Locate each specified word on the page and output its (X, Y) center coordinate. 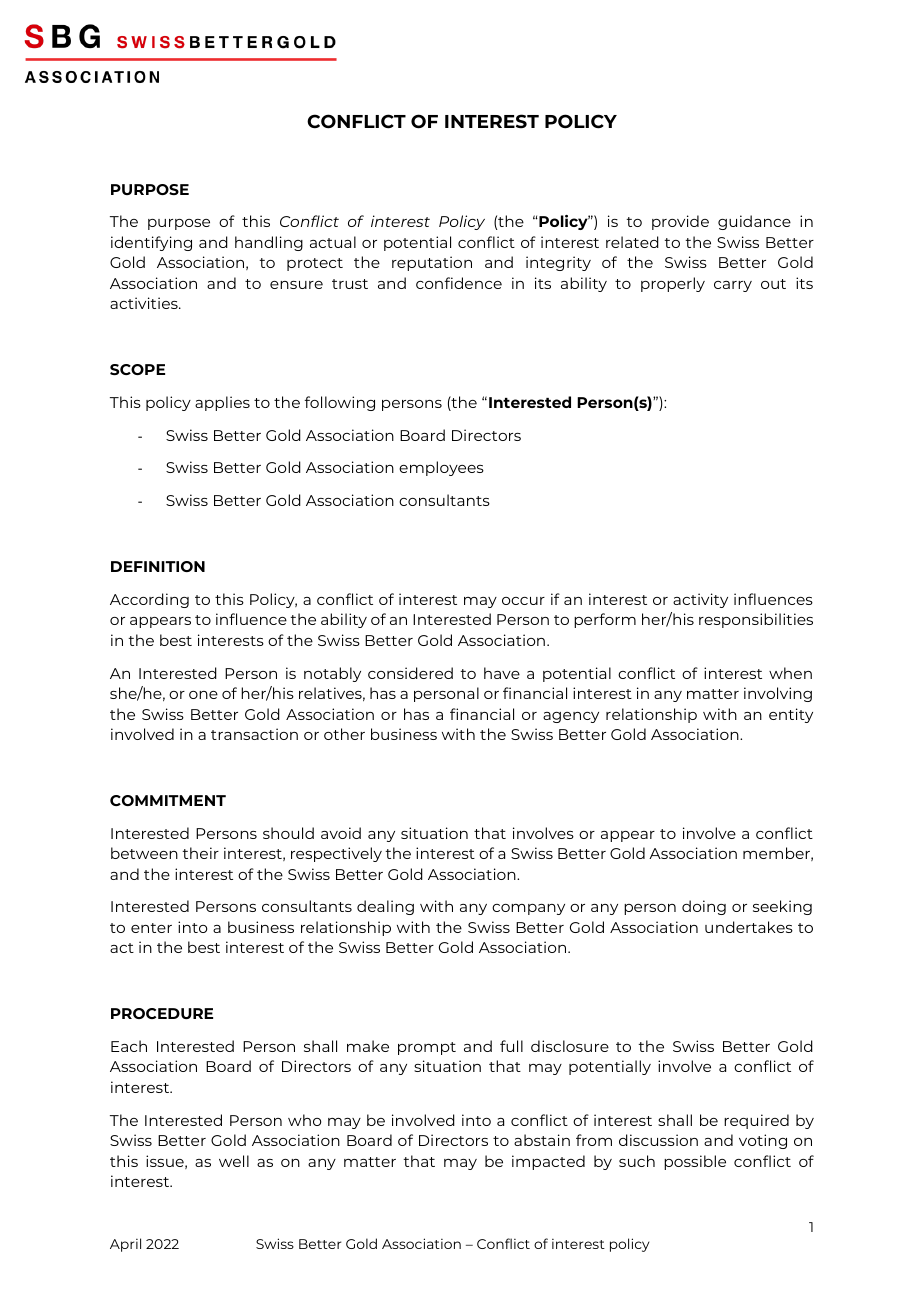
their (200, 853)
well (234, 1161)
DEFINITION (158, 566)
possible (695, 1162)
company (528, 909)
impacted (548, 1162)
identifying (151, 243)
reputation (432, 263)
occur (523, 601)
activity (700, 600)
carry (733, 286)
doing (704, 907)
